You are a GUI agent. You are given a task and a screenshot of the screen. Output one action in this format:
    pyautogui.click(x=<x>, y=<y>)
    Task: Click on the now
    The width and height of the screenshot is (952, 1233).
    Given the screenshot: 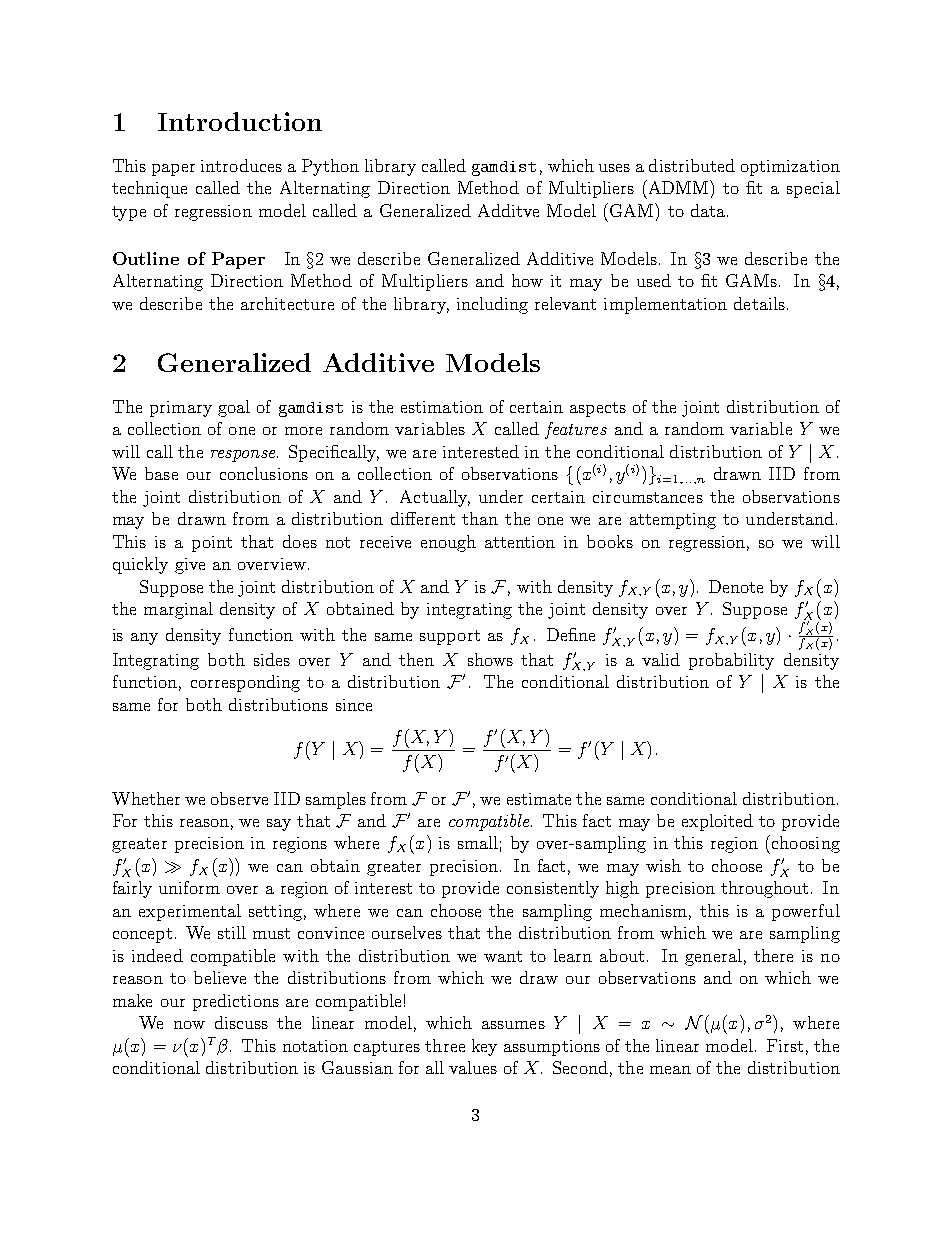 What is the action you would take?
    pyautogui.click(x=189, y=1025)
